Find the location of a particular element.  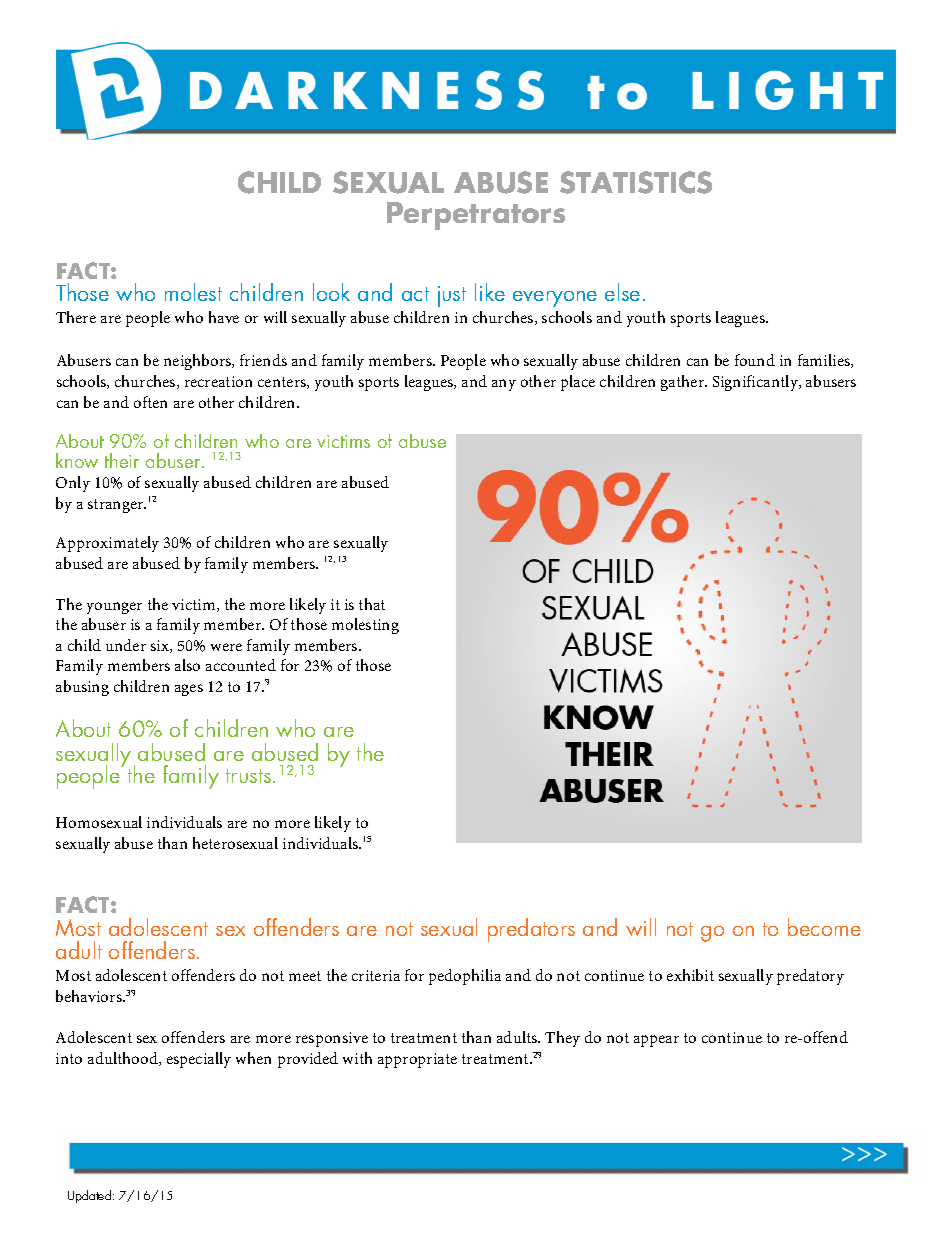

appropriate is located at coordinates (417, 1060).
